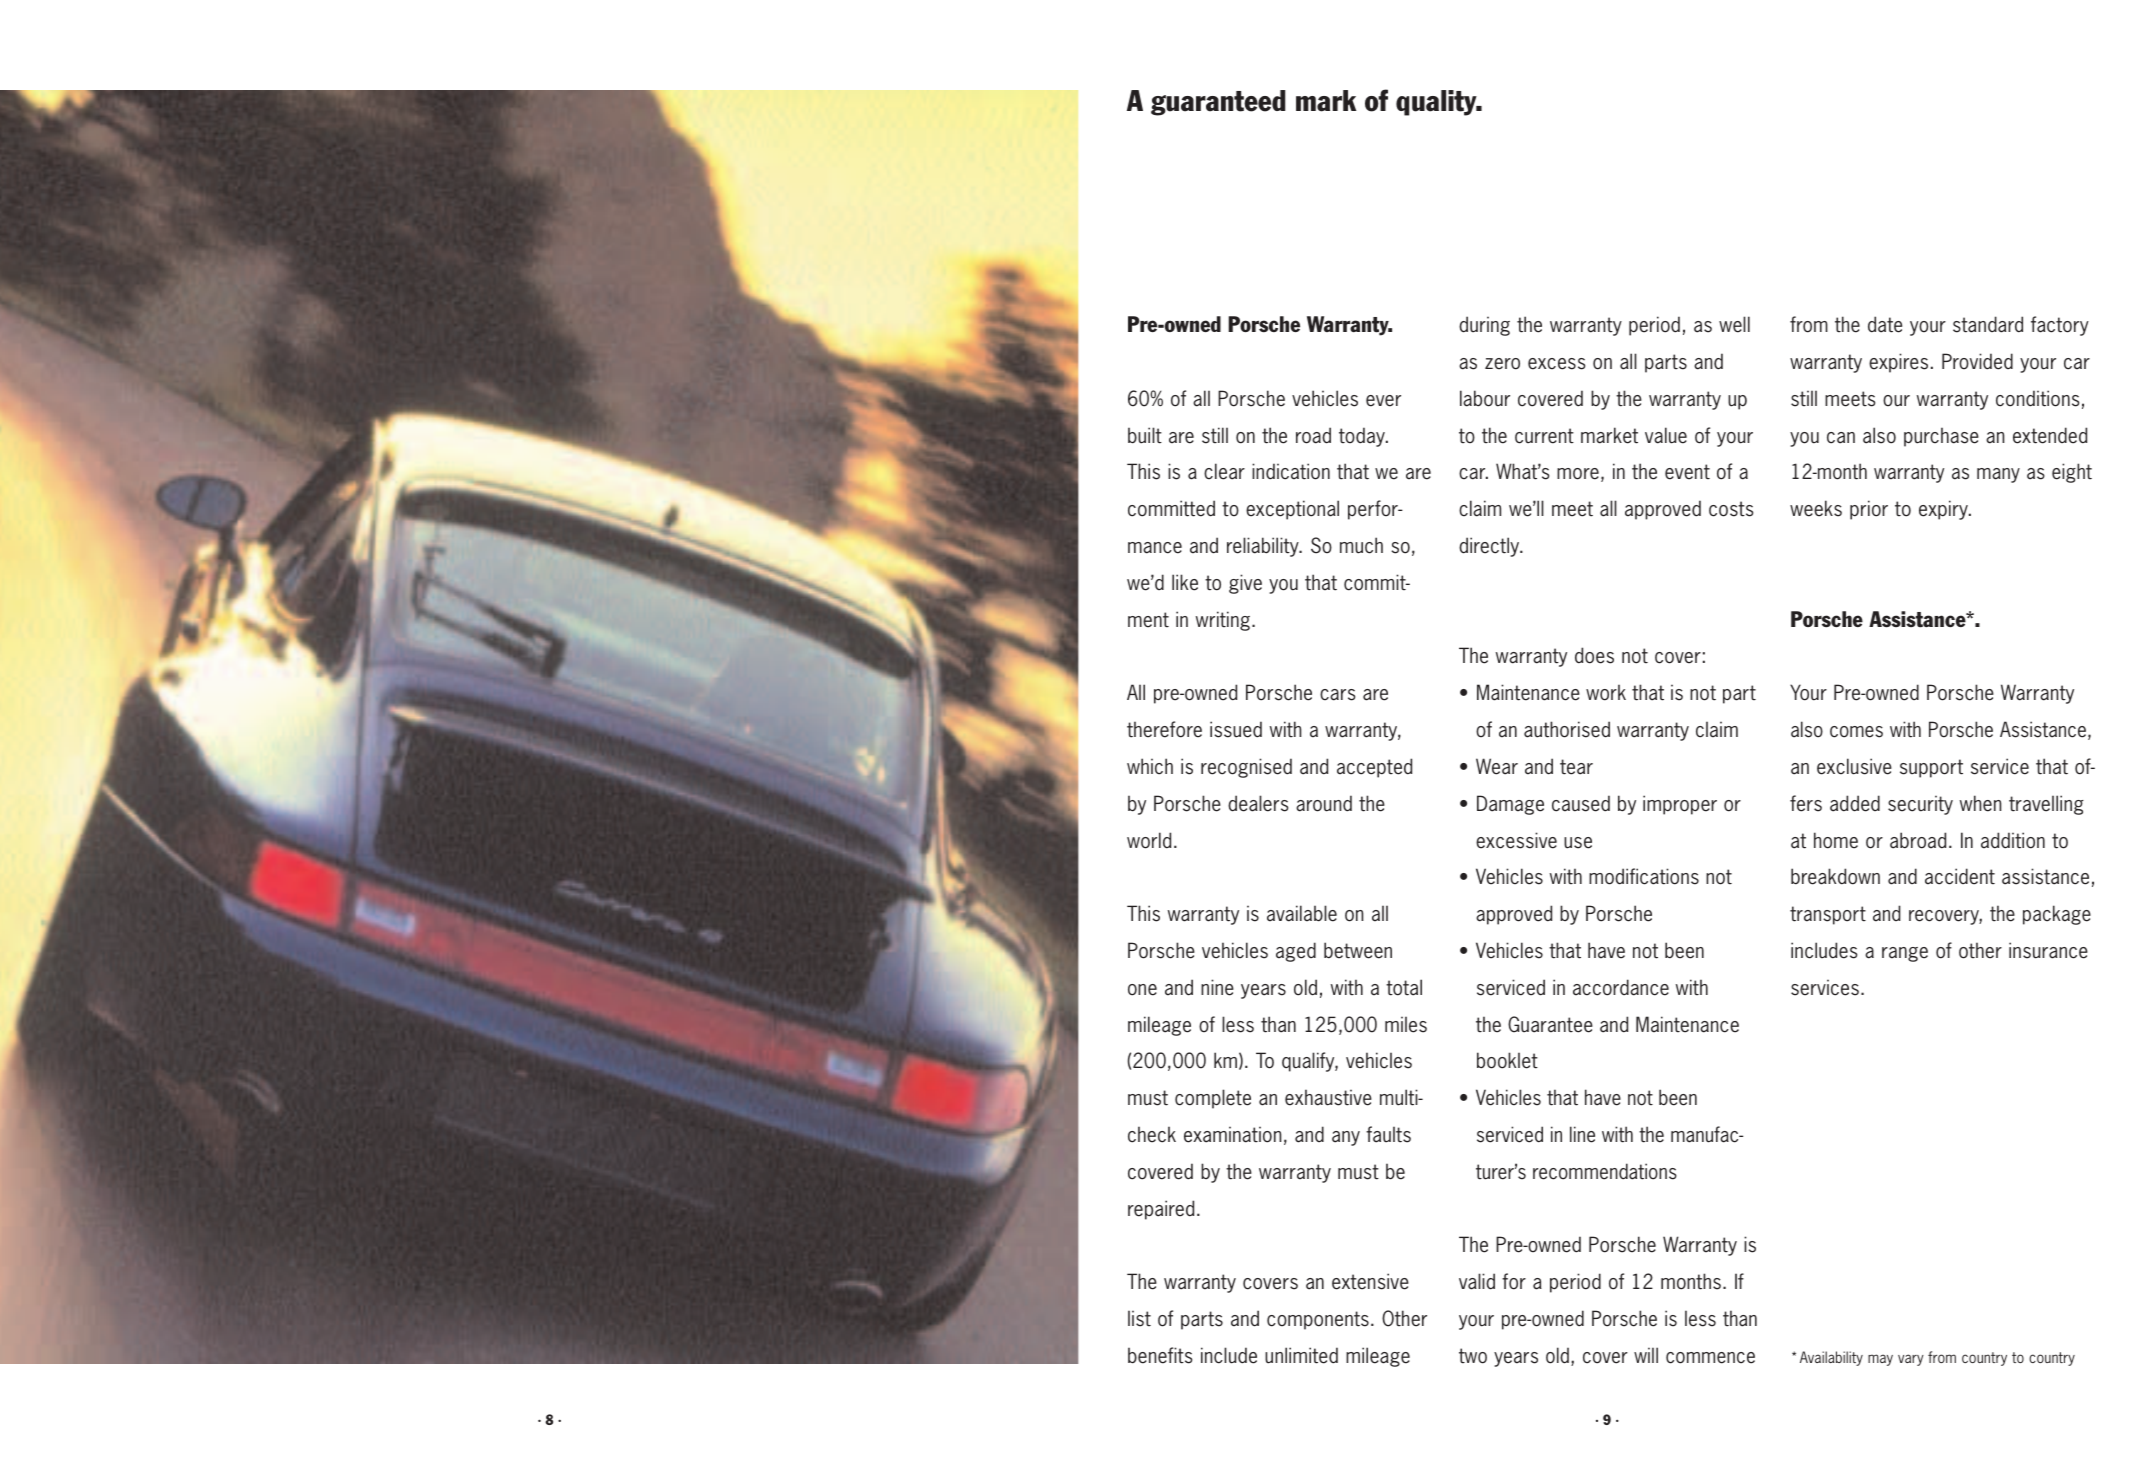  What do you see at coordinates (2013, 840) in the screenshot?
I see `addition` at bounding box center [2013, 840].
